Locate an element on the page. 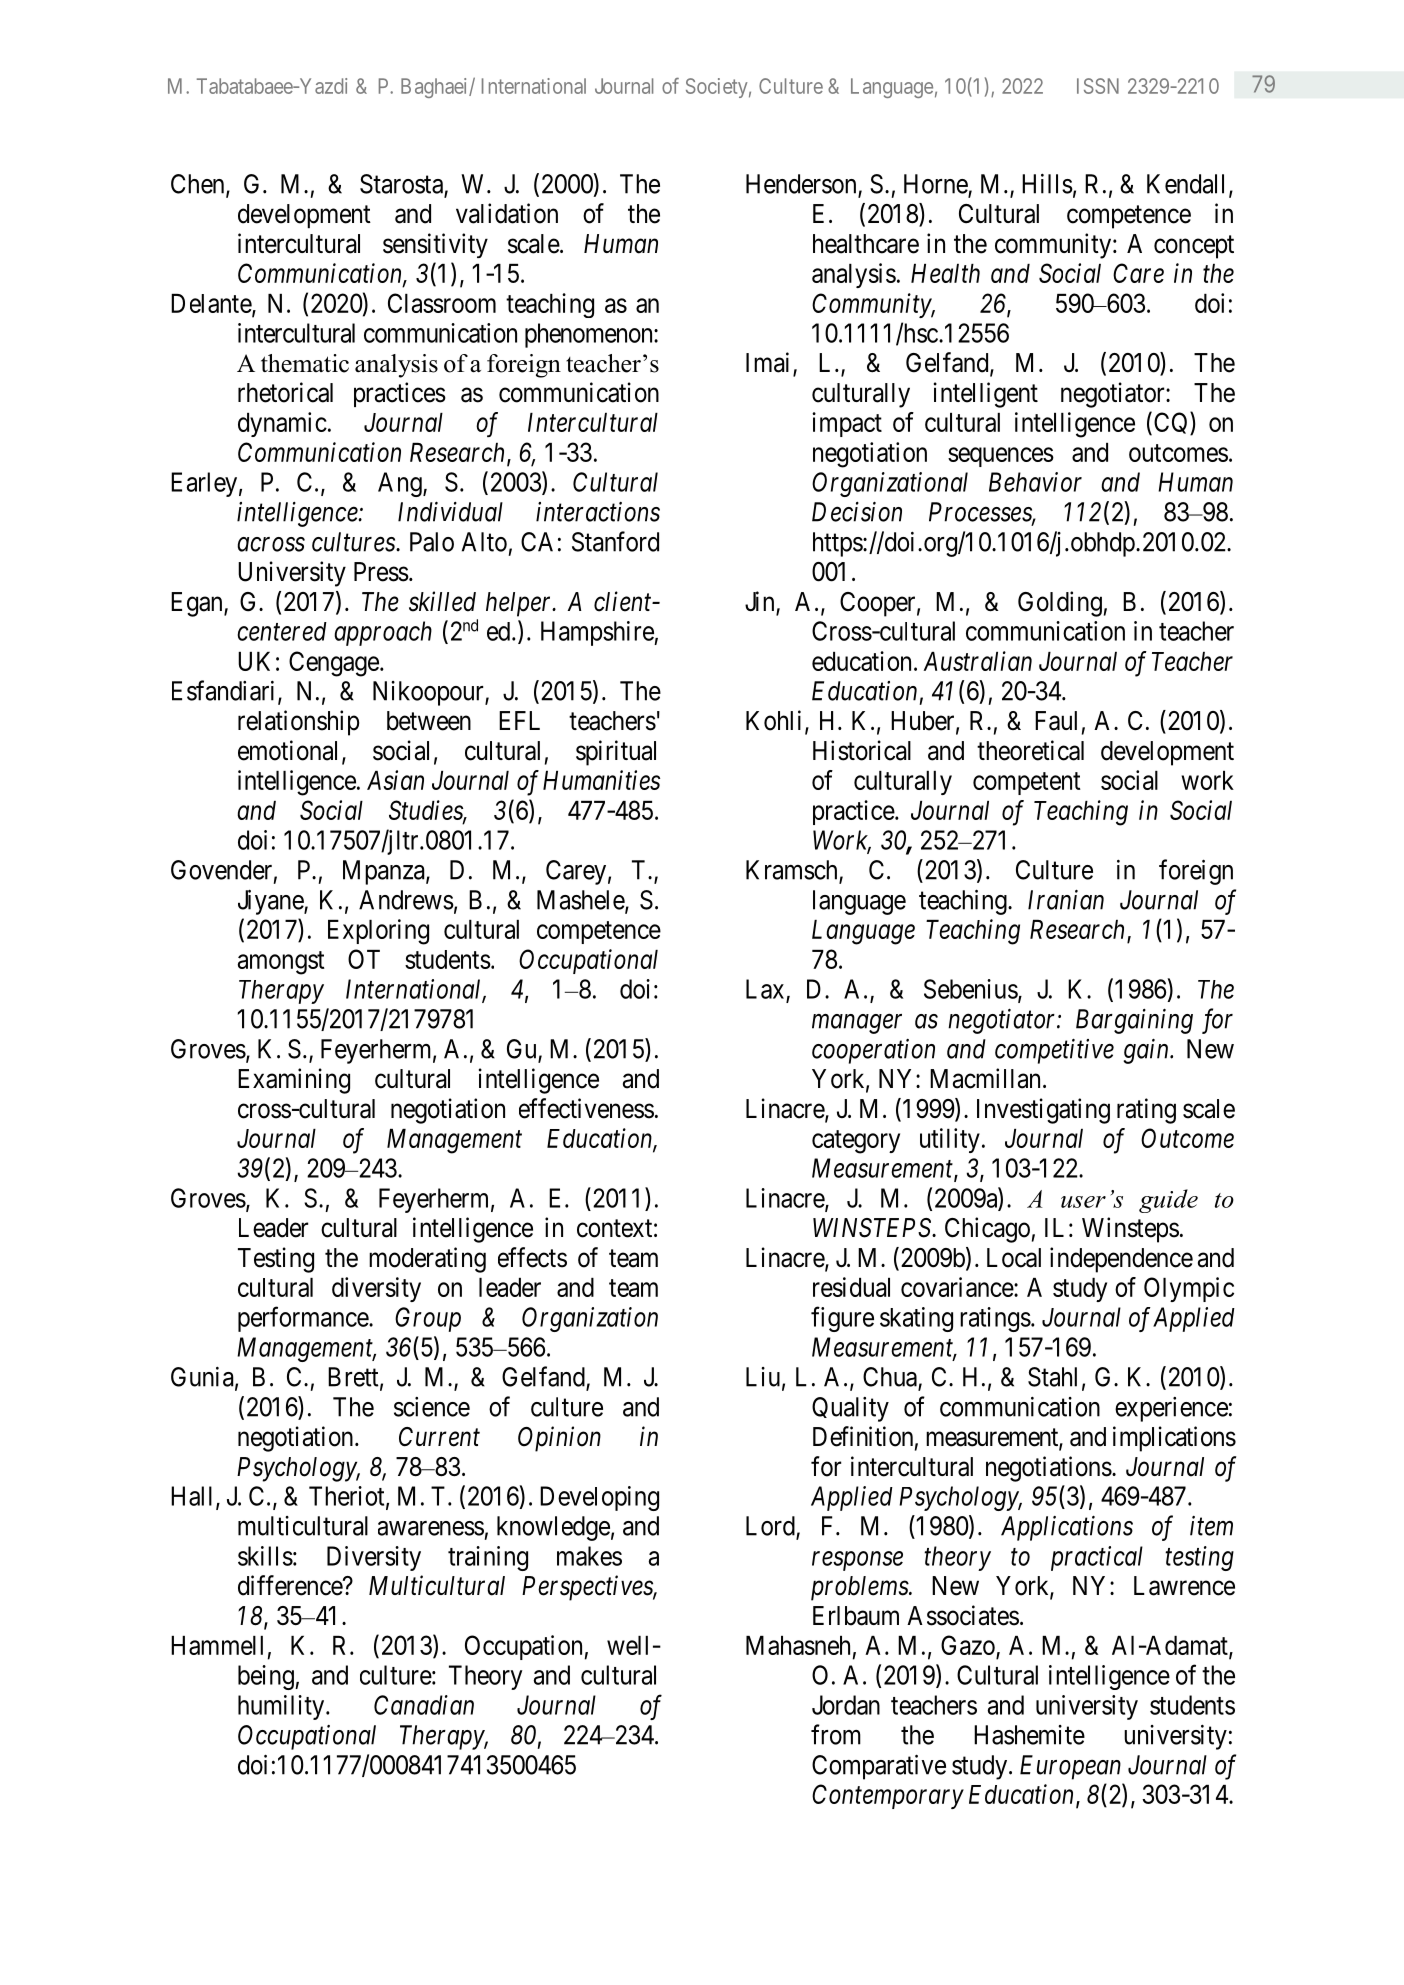 This page has width=1404, height=1985. ISSN is located at coordinates (1098, 86).
